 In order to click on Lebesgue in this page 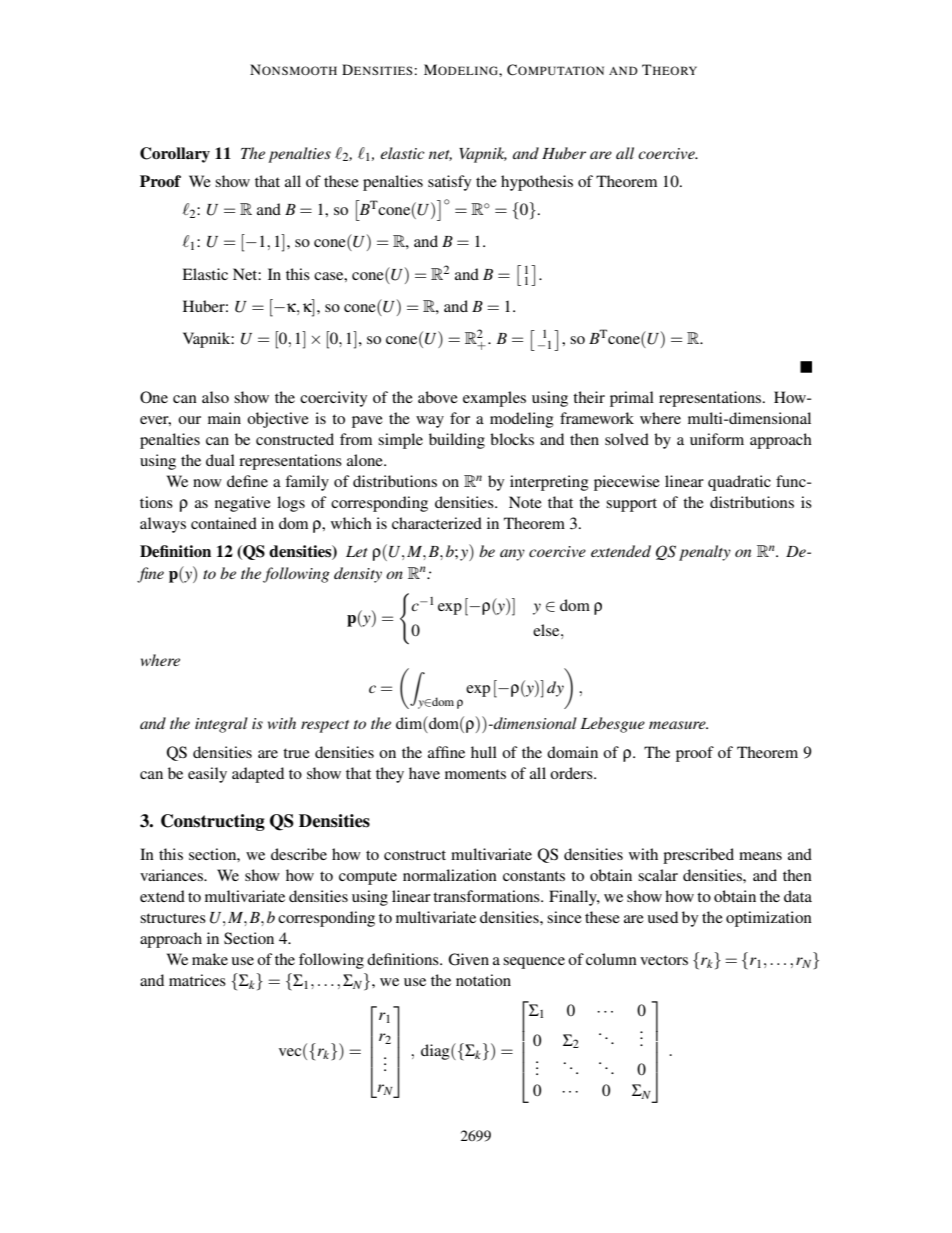, I will do `click(612, 725)`.
